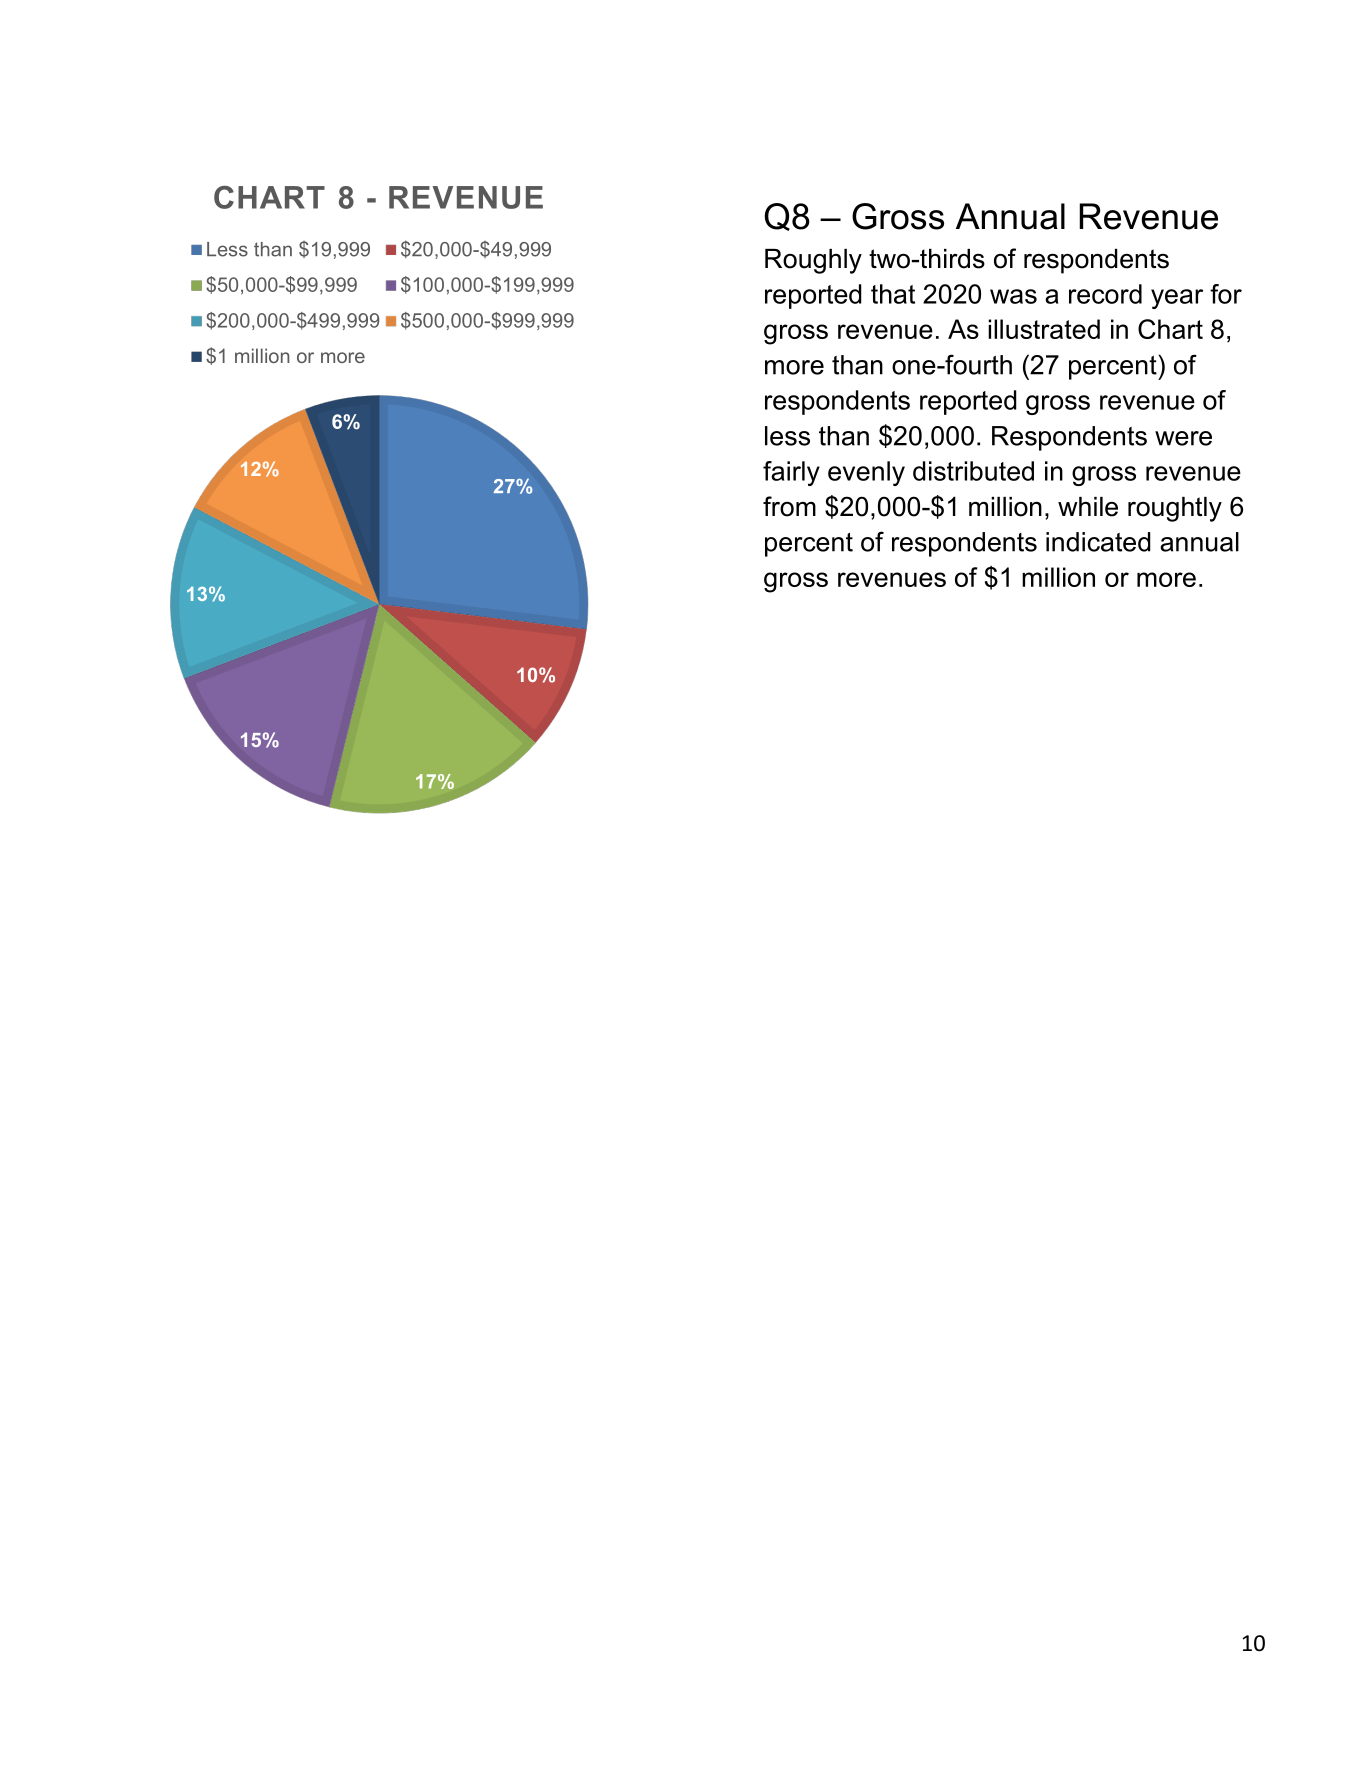 This screenshot has height=1768, width=1366. Describe the element at coordinates (789, 506) in the screenshot. I see `from` at that location.
